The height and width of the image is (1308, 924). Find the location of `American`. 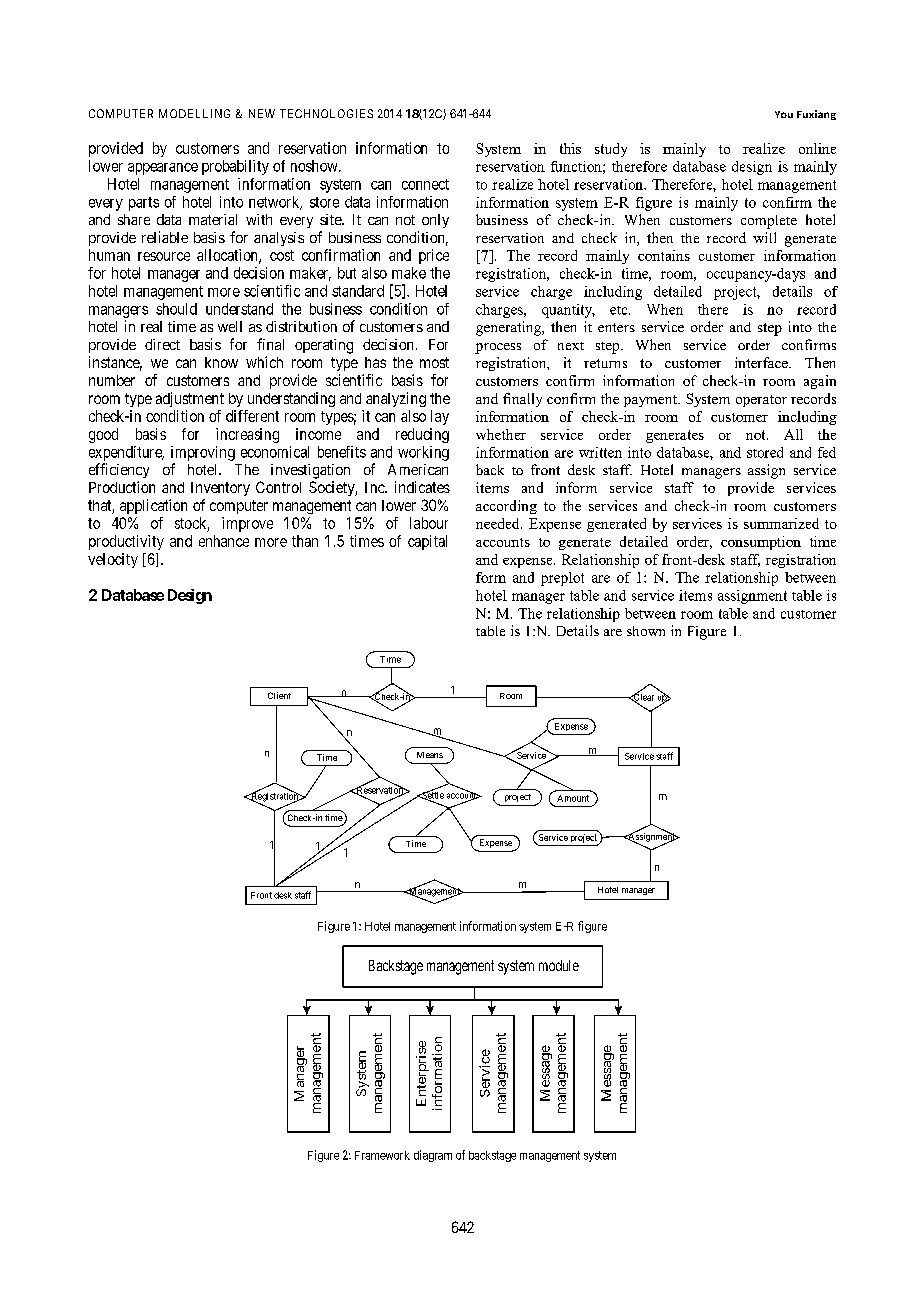

American is located at coordinates (418, 469).
